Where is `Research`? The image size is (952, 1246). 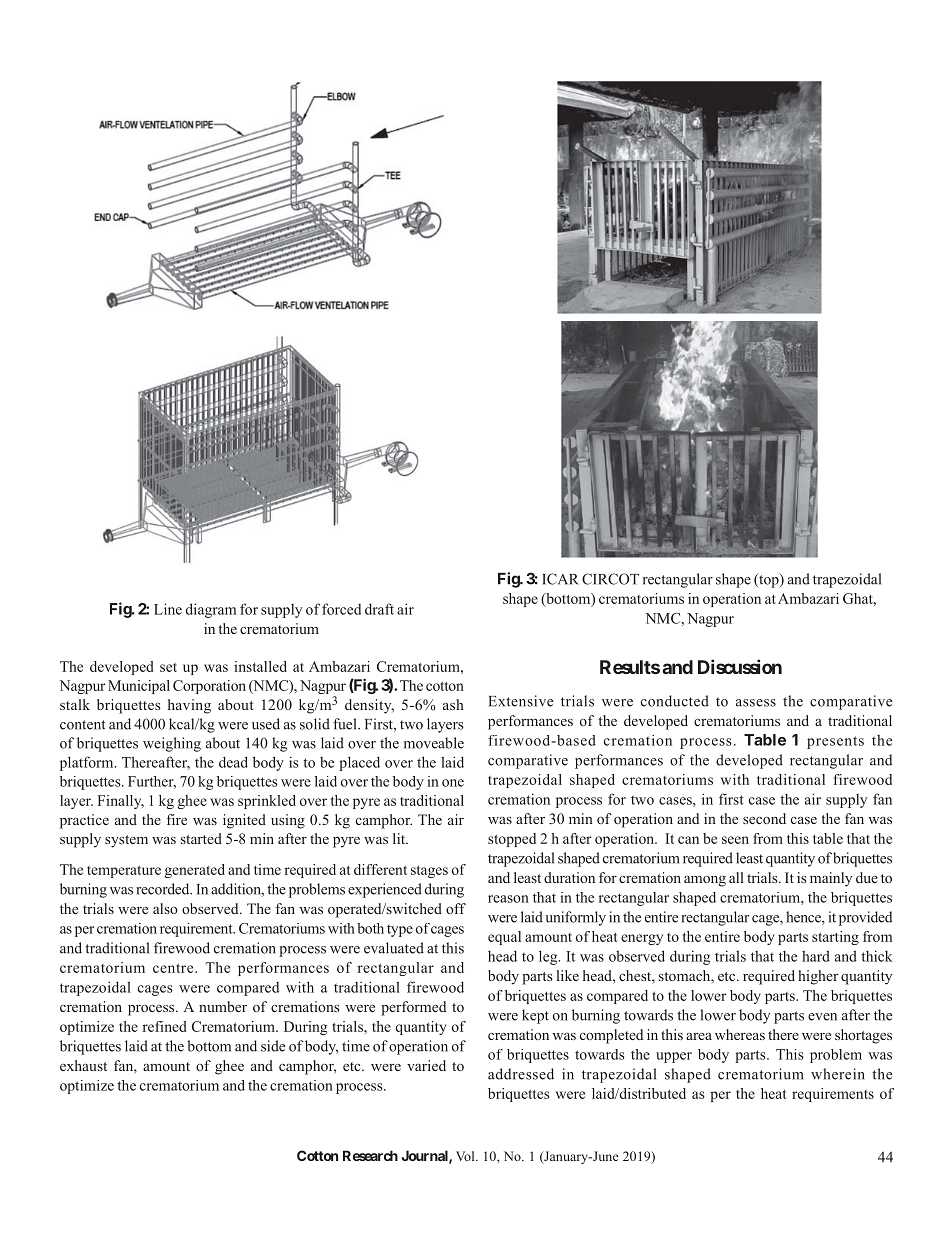 Research is located at coordinates (370, 1155).
